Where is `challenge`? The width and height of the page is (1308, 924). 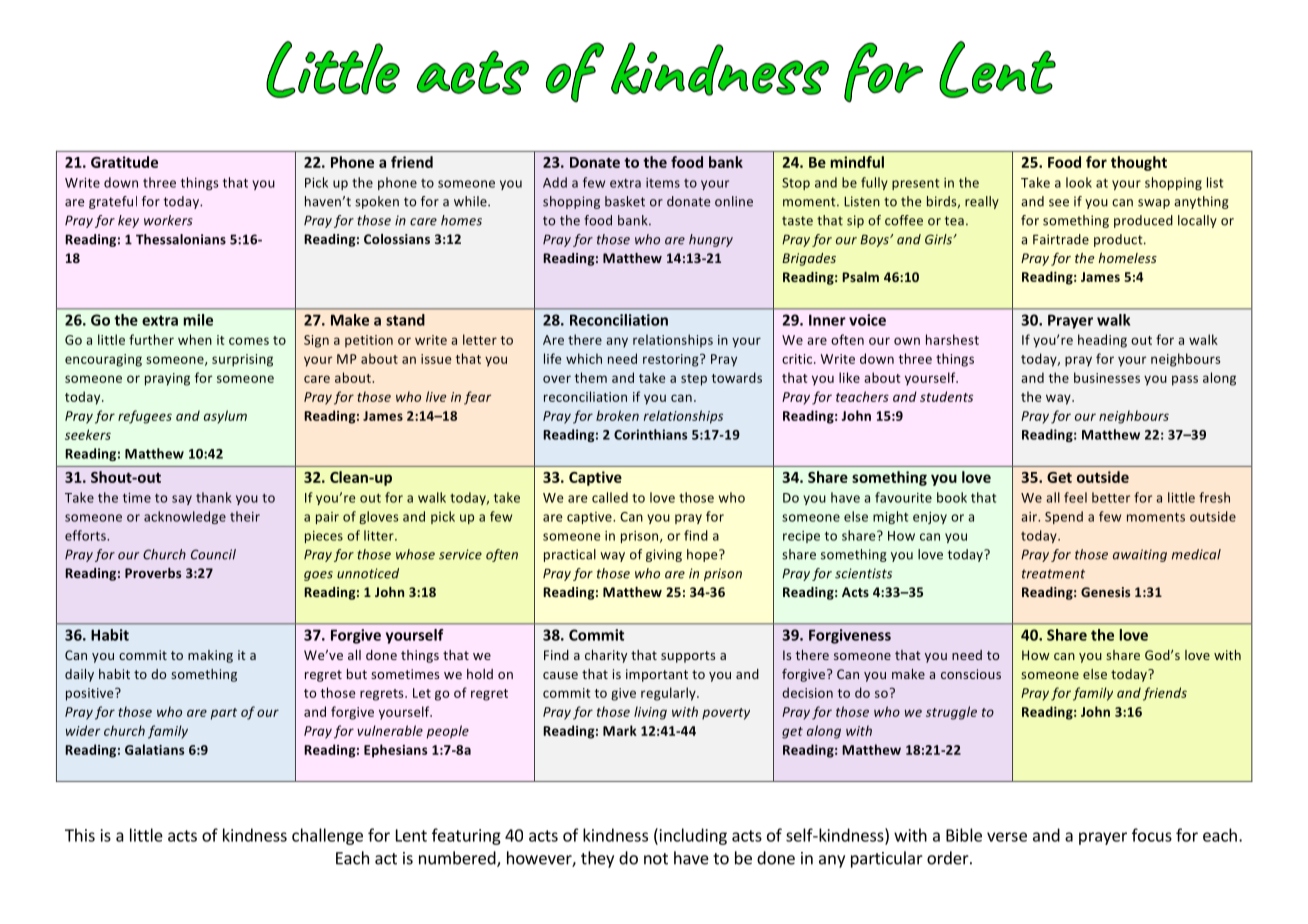
challenge is located at coordinates (327, 836).
